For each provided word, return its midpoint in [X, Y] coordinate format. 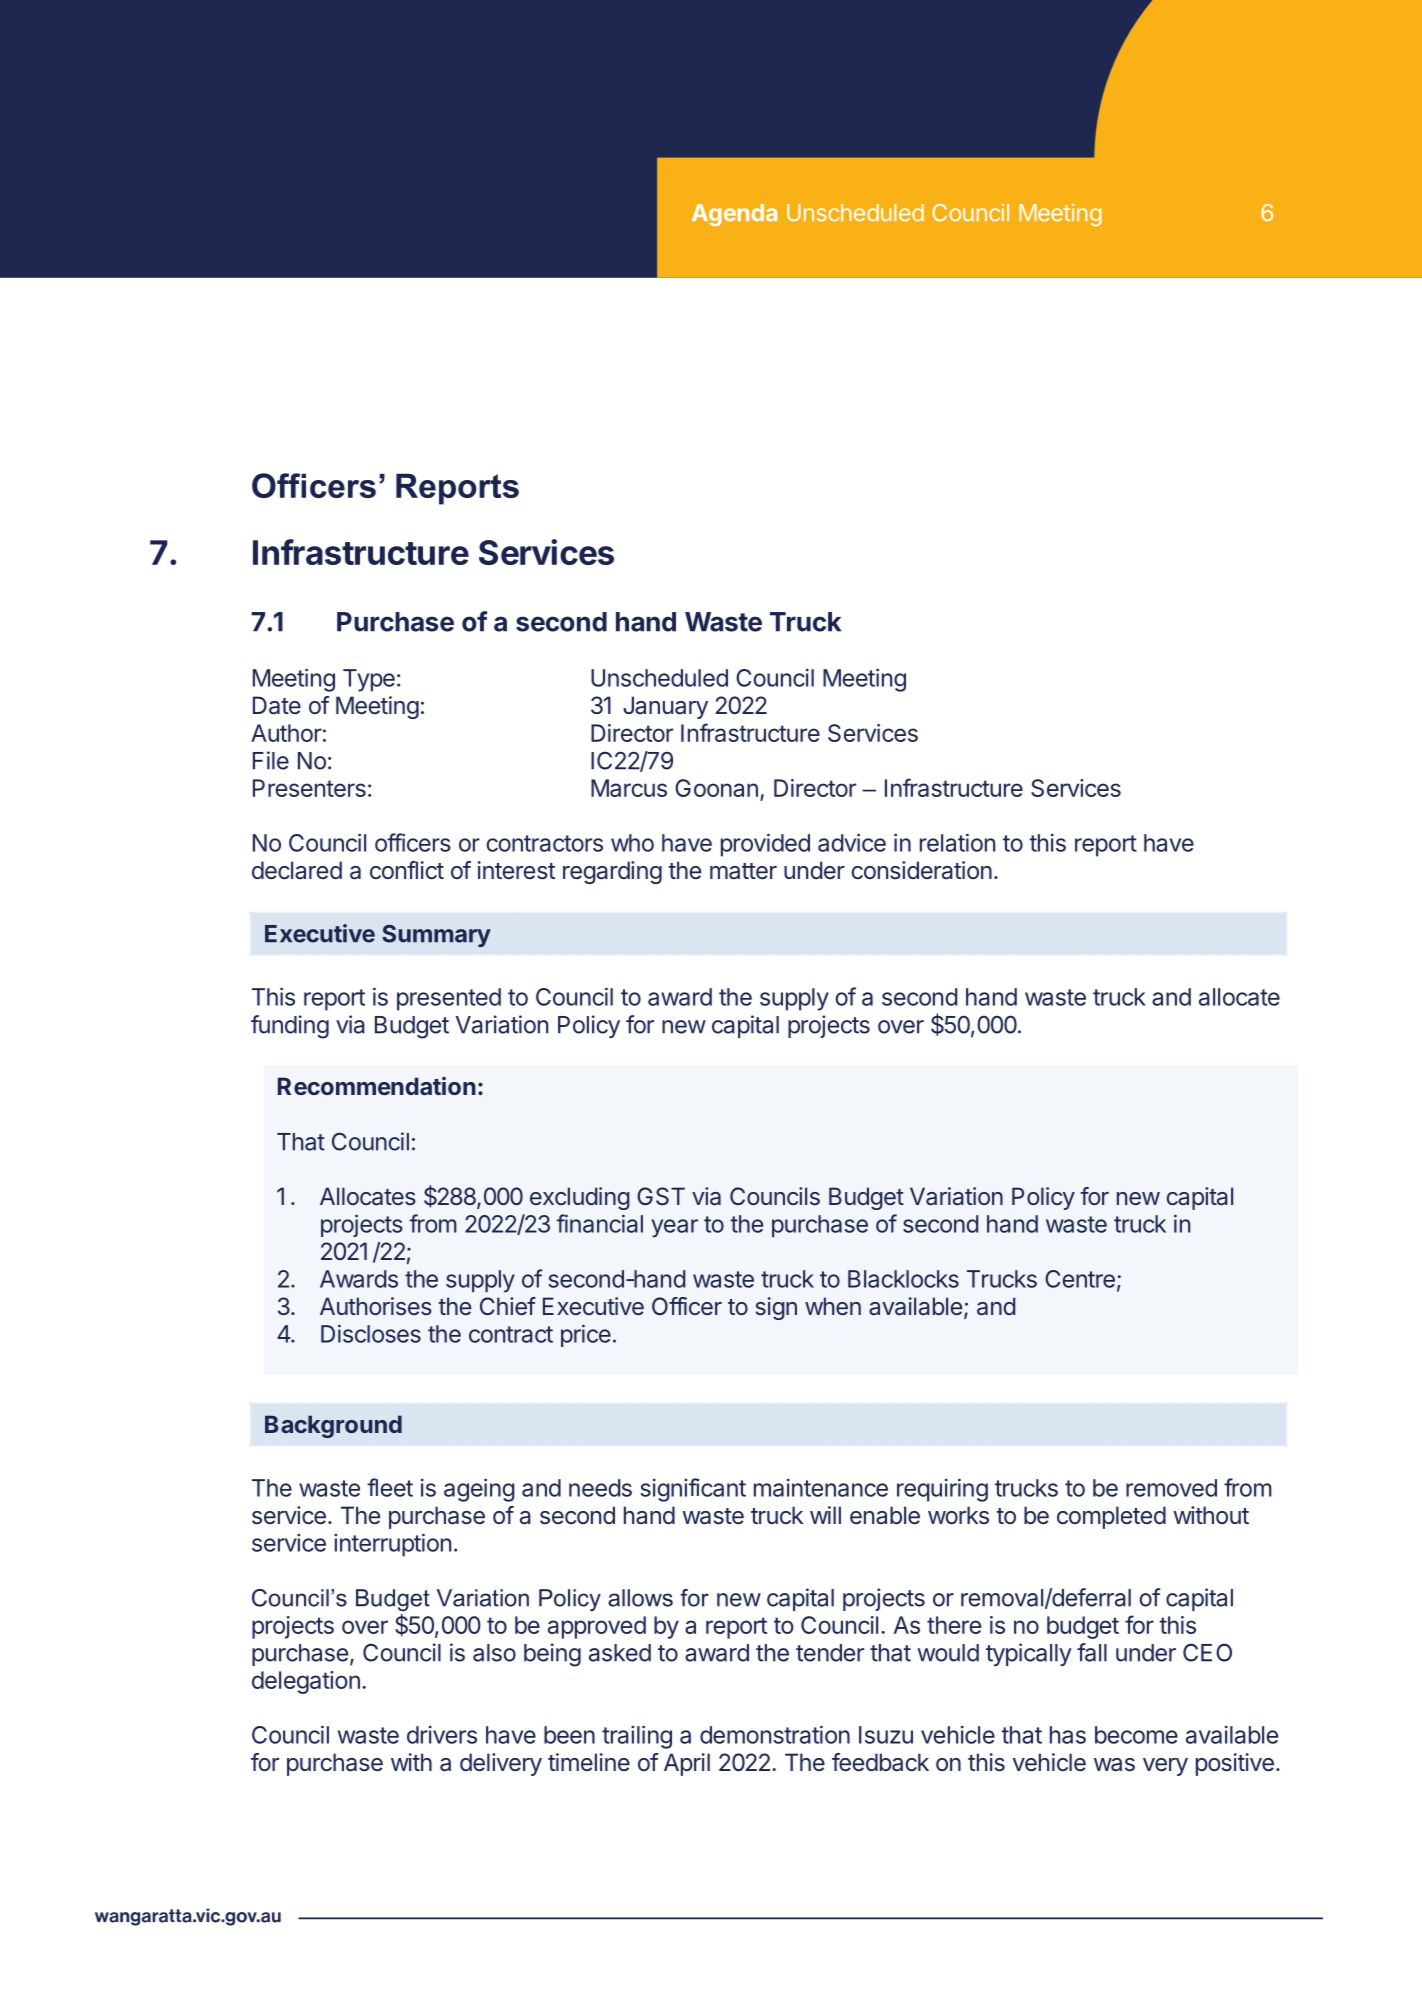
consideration [921, 870]
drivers [442, 1735]
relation [957, 842]
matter [743, 871]
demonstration [775, 1734]
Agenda [734, 215]
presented [449, 999]
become [1136, 1735]
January [665, 707]
